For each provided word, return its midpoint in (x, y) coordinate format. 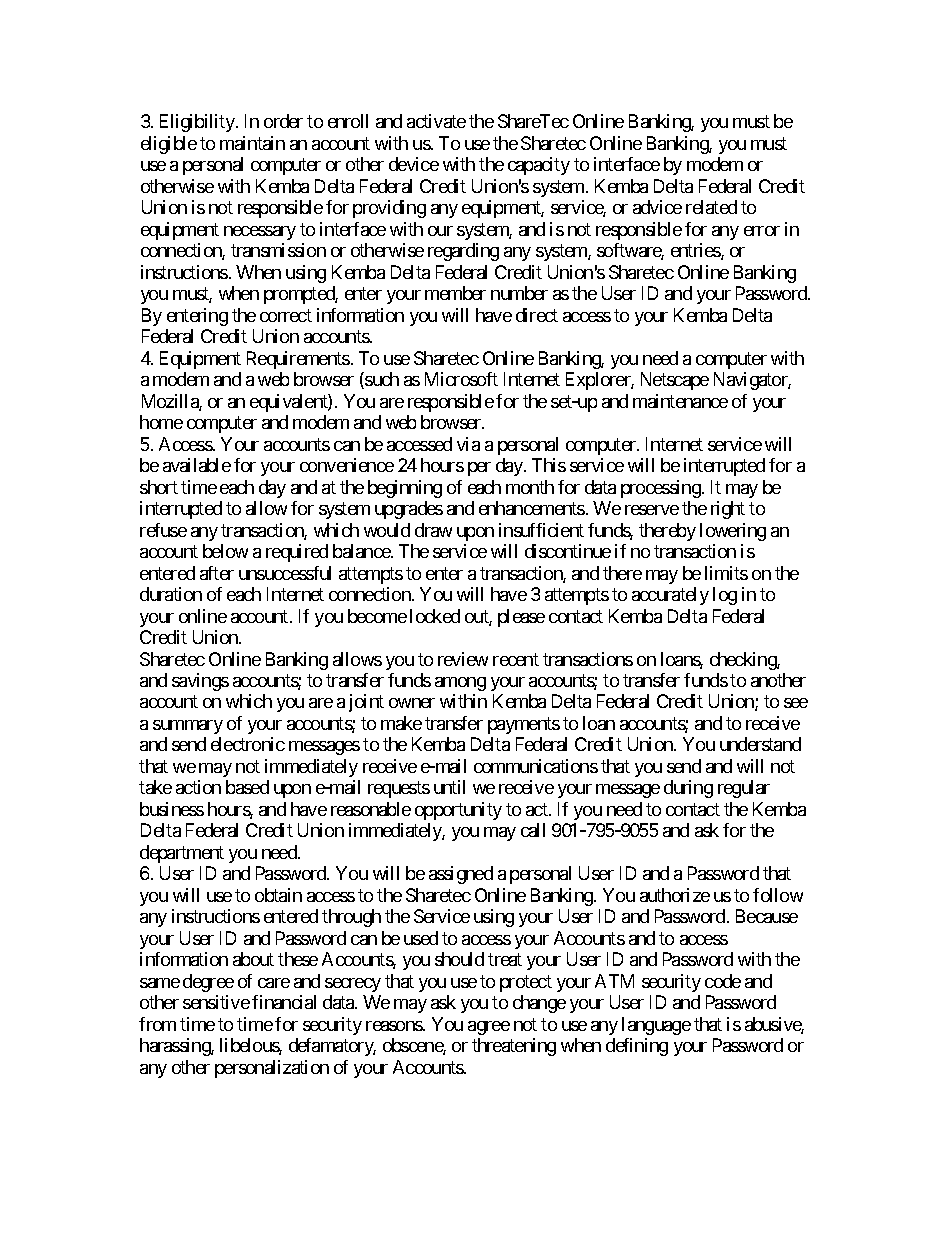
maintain (252, 143)
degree (208, 983)
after (217, 573)
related (711, 207)
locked (435, 616)
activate (436, 121)
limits (726, 573)
